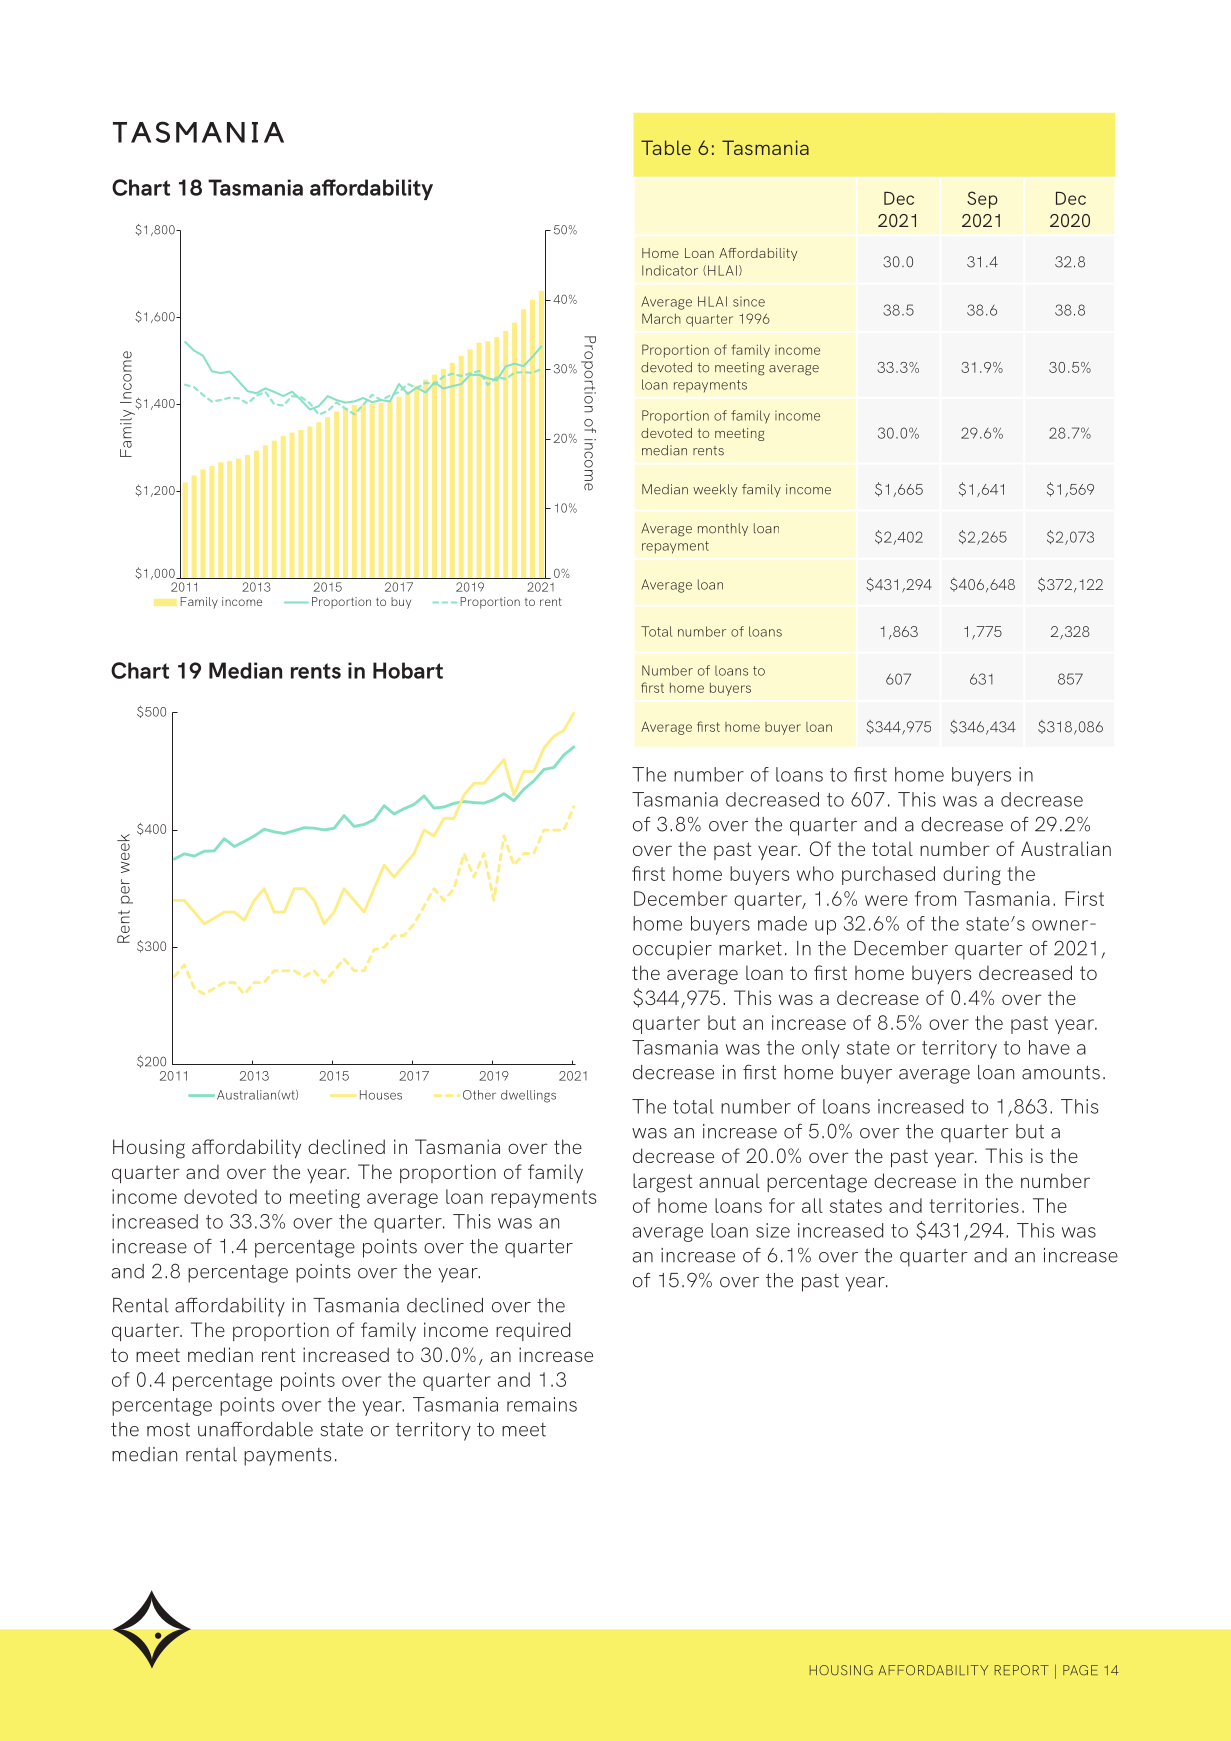 This screenshot has height=1741, width=1231. What do you see at coordinates (782, 923) in the screenshot?
I see `made` at bounding box center [782, 923].
